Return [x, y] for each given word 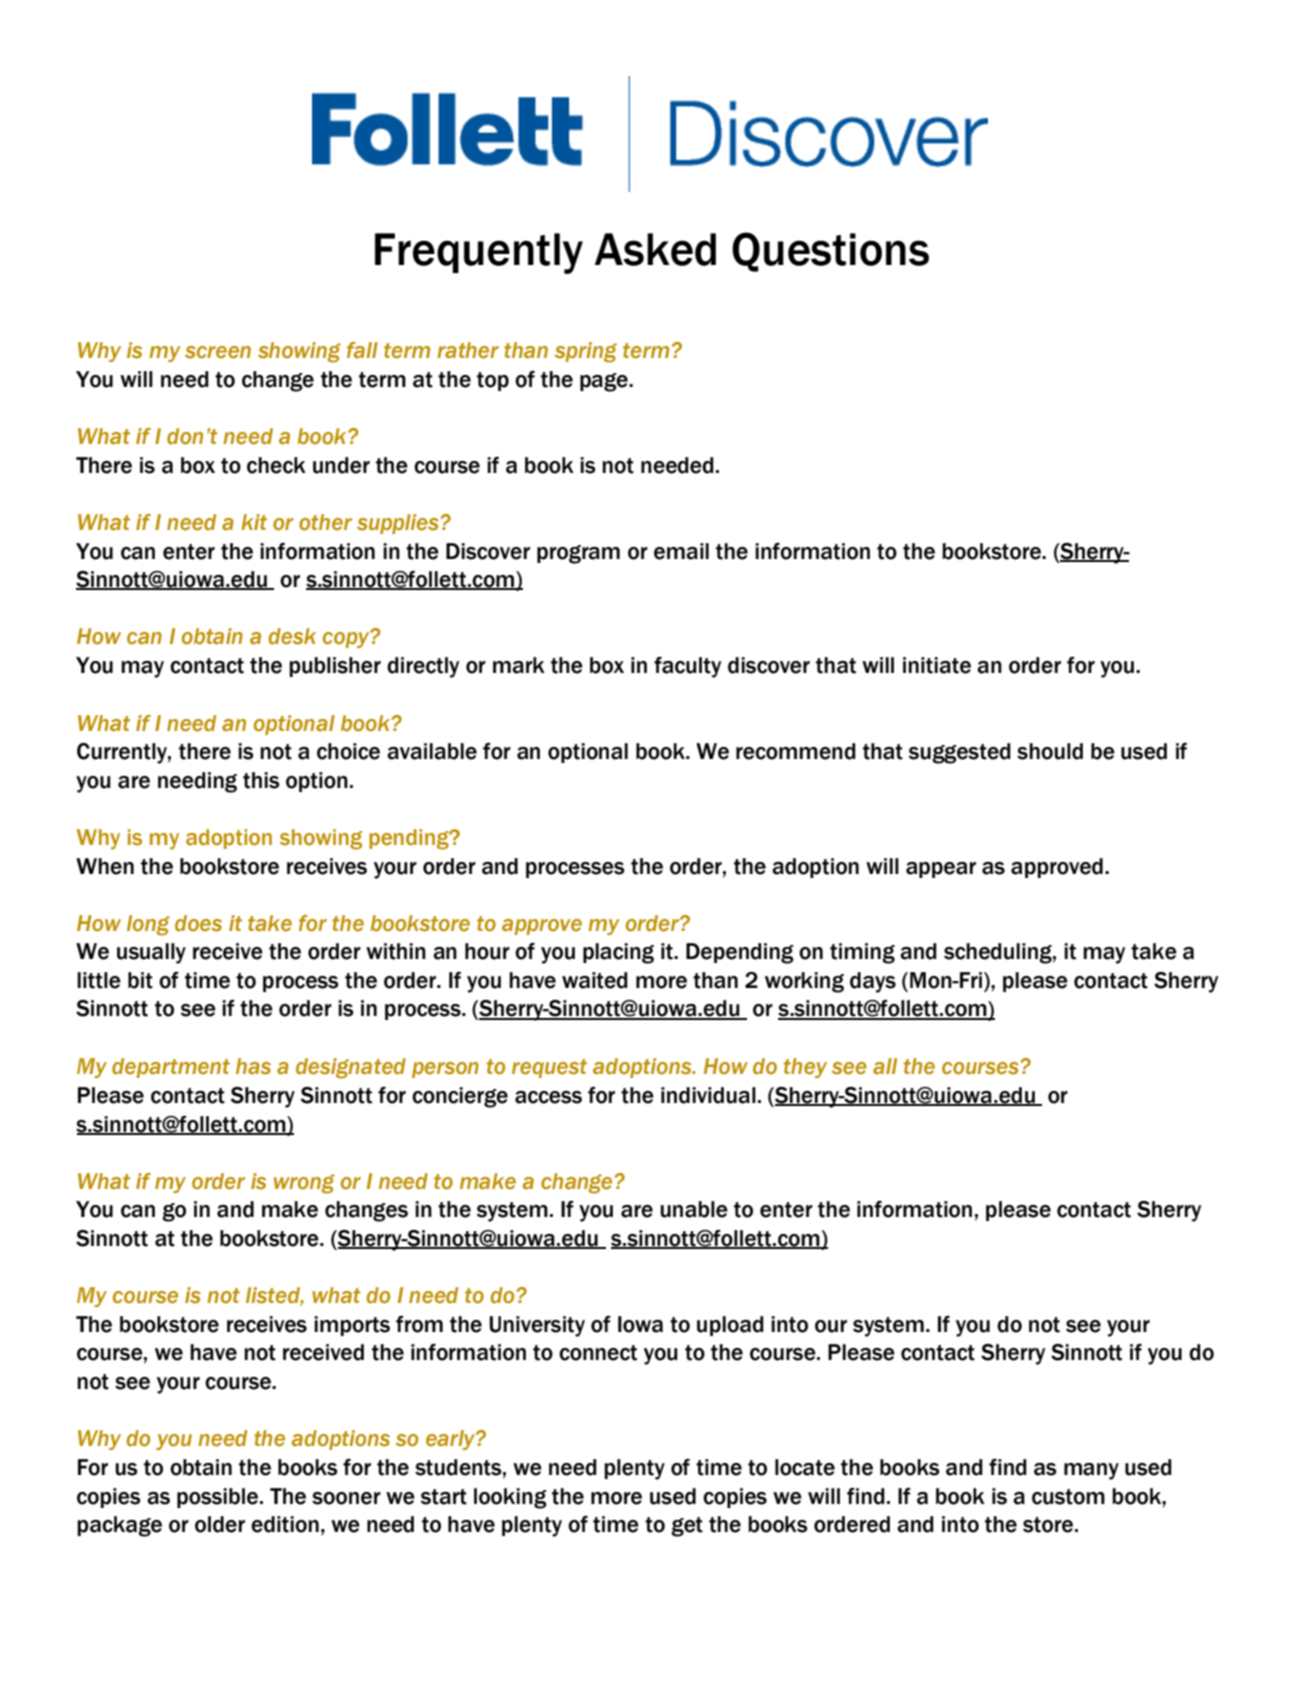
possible [219, 1498]
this [261, 780]
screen [218, 352]
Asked [655, 249]
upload [730, 1326]
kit [254, 522]
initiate [937, 665]
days [873, 982]
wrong [304, 1184]
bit [140, 980]
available [432, 751]
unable [694, 1209]
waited [595, 980]
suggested [960, 753]
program [578, 554]
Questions [830, 252]
